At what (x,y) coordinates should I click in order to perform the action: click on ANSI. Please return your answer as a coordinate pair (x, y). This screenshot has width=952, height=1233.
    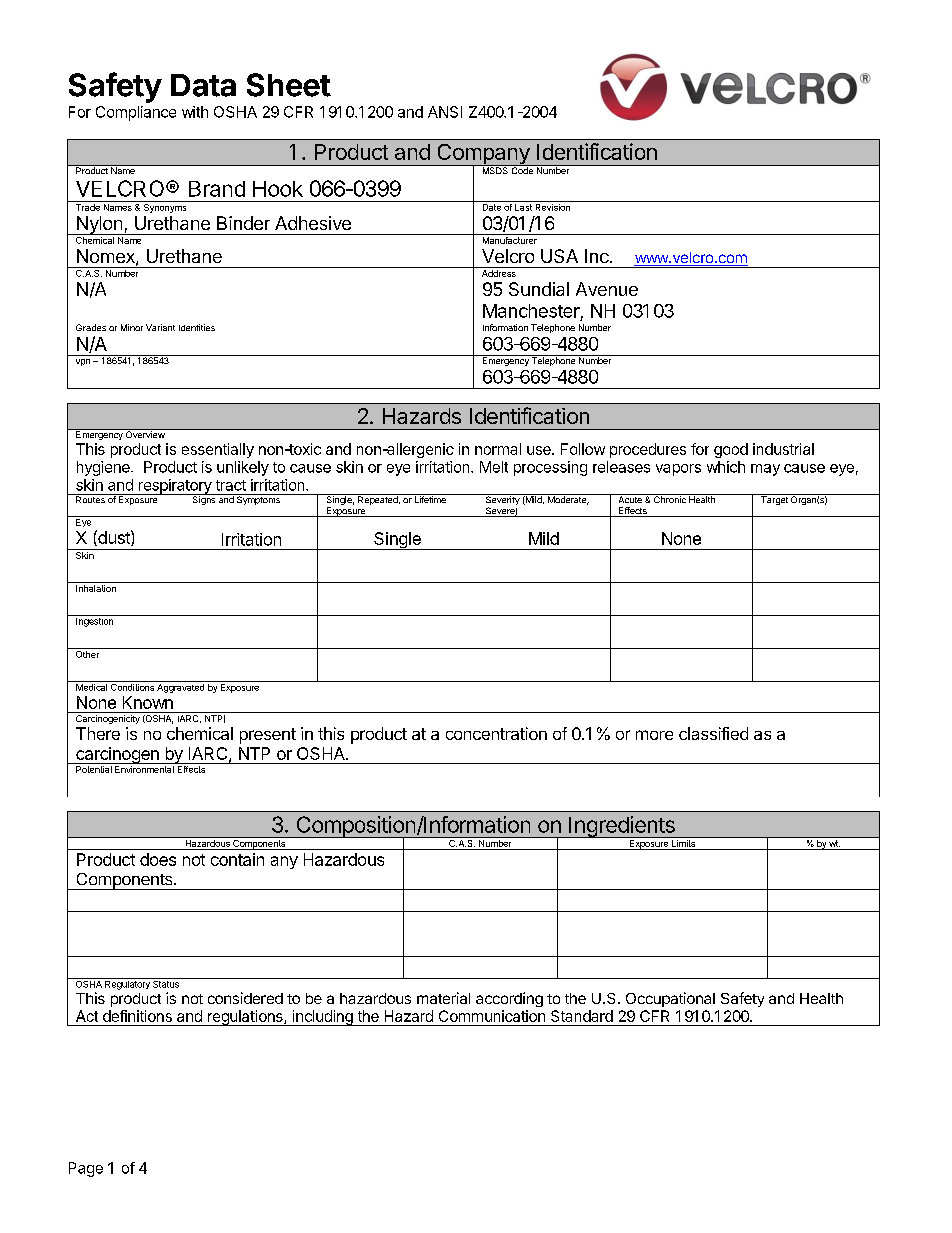
    Looking at the image, I should click on (445, 112).
